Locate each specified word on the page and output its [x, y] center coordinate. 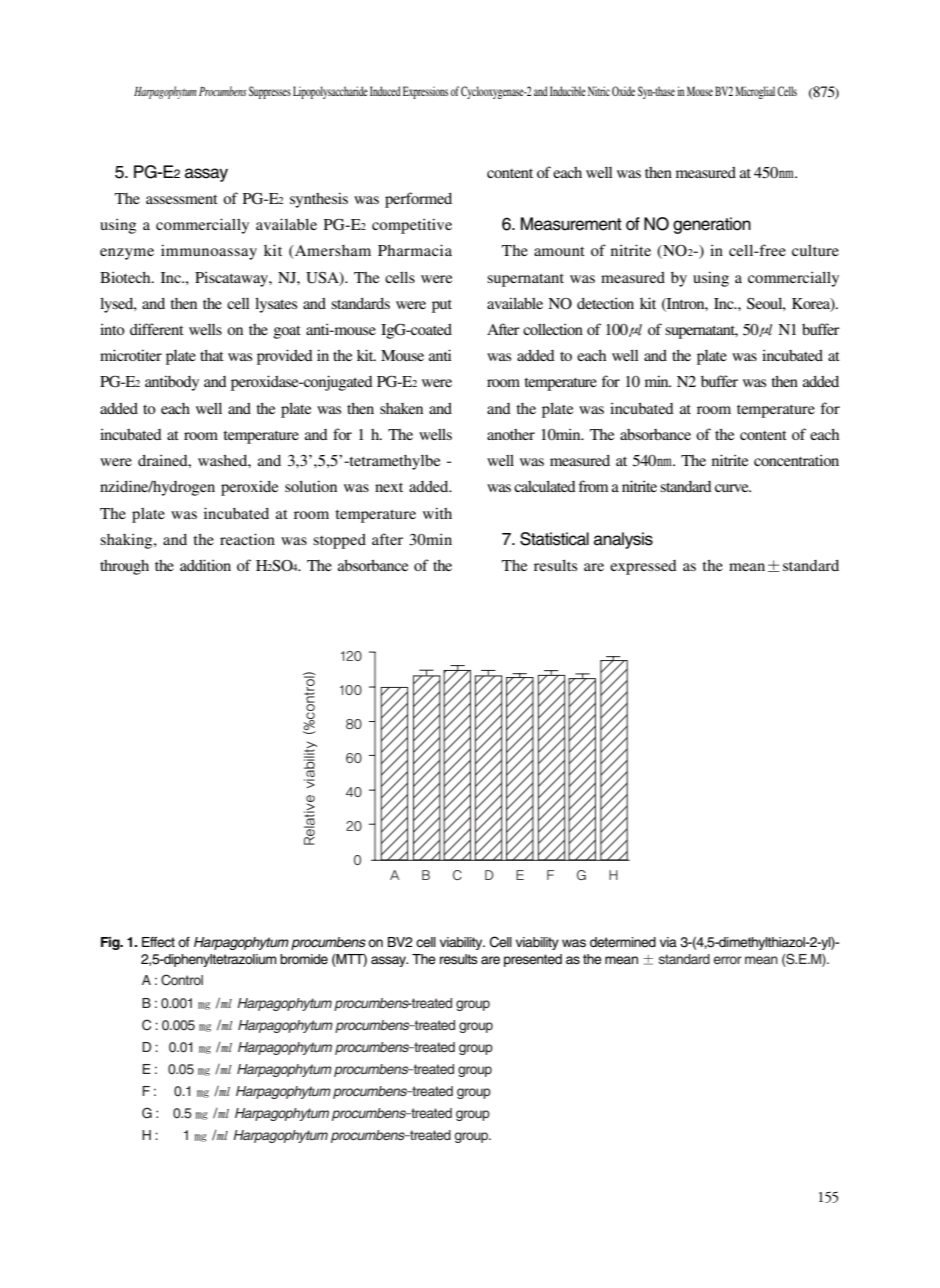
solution [311, 486]
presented [533, 960]
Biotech [126, 277]
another [511, 434]
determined [623, 942]
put [442, 306]
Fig [111, 943]
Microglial [755, 92]
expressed [643, 567]
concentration [796, 460]
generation [712, 225]
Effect [158, 942]
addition [205, 565]
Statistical [554, 539]
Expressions [425, 92]
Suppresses [270, 92]
